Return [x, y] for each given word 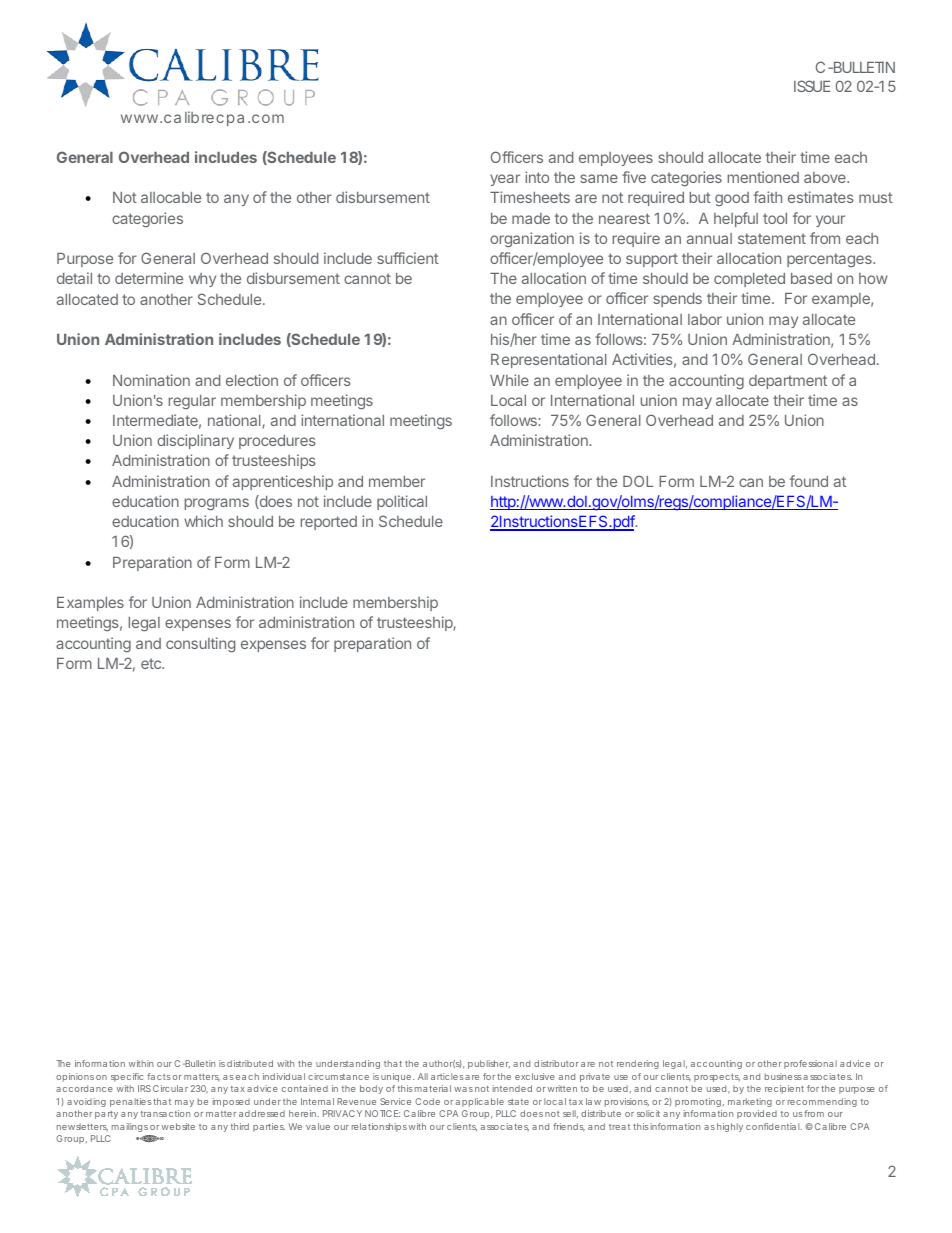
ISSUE [812, 86]
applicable [480, 1102]
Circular [170, 1088]
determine [149, 278]
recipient [784, 1089]
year [505, 180]
